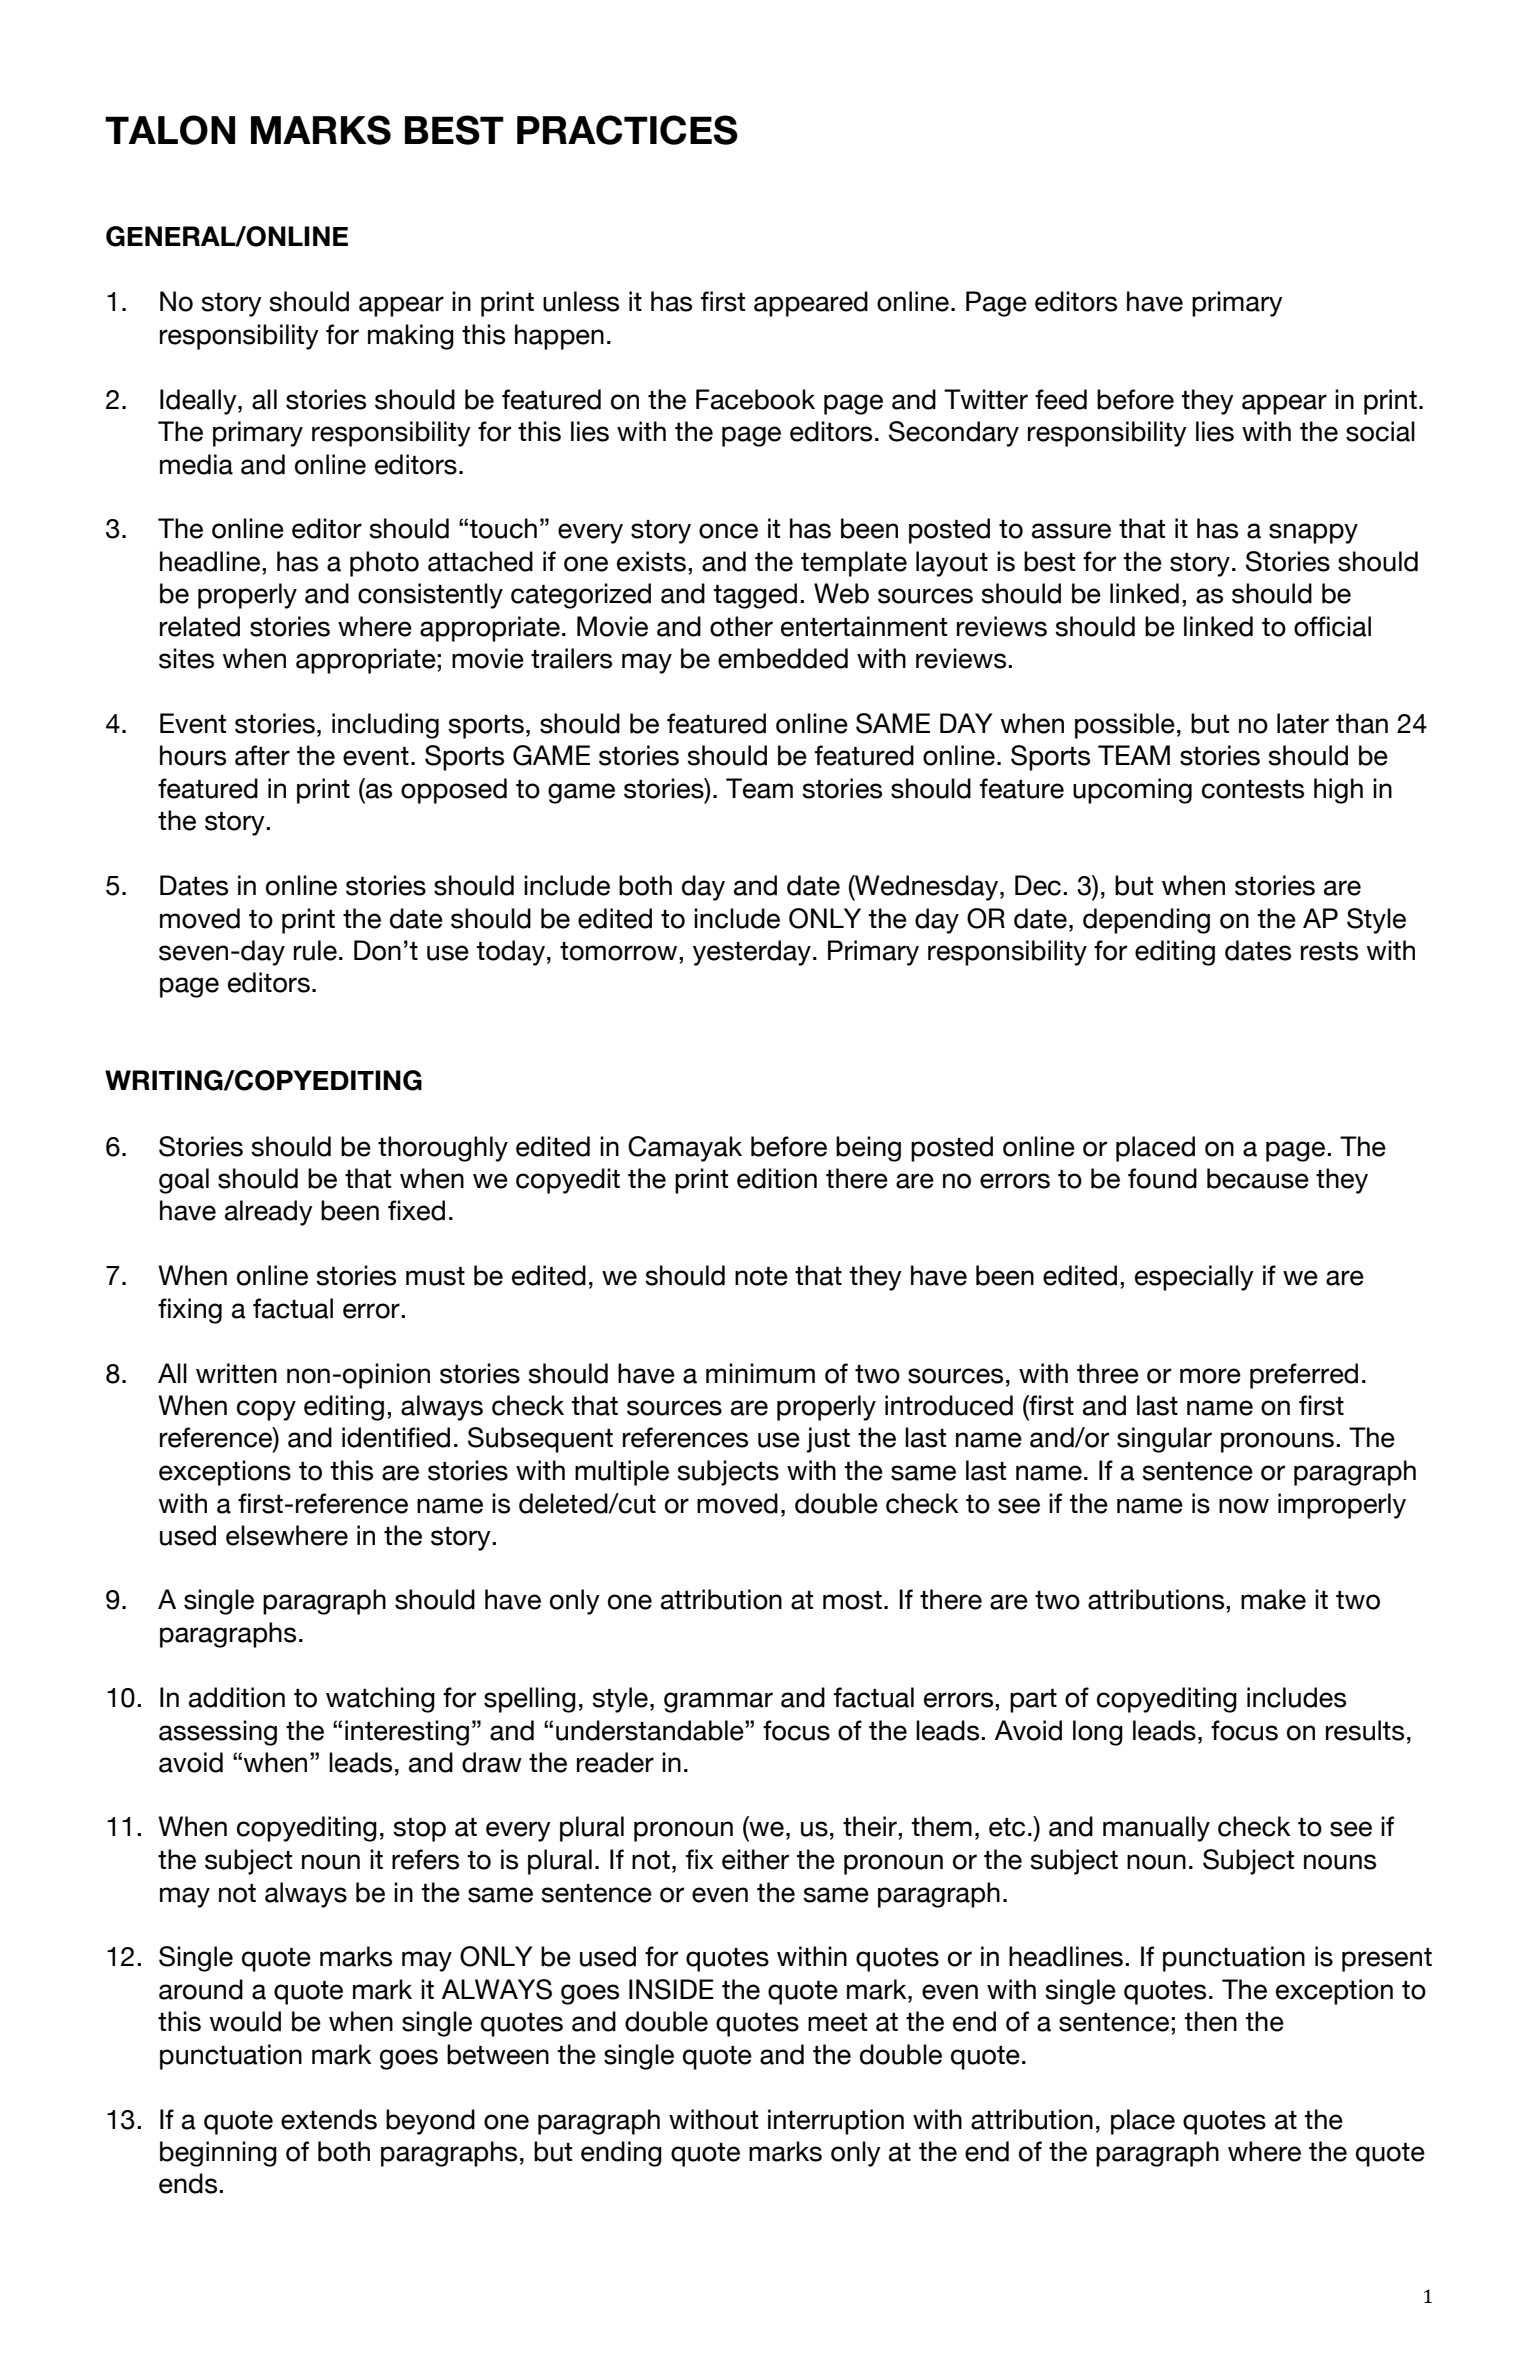 Image resolution: width=1538 pixels, height=2377 pixels. I want to click on most, so click(852, 1600).
